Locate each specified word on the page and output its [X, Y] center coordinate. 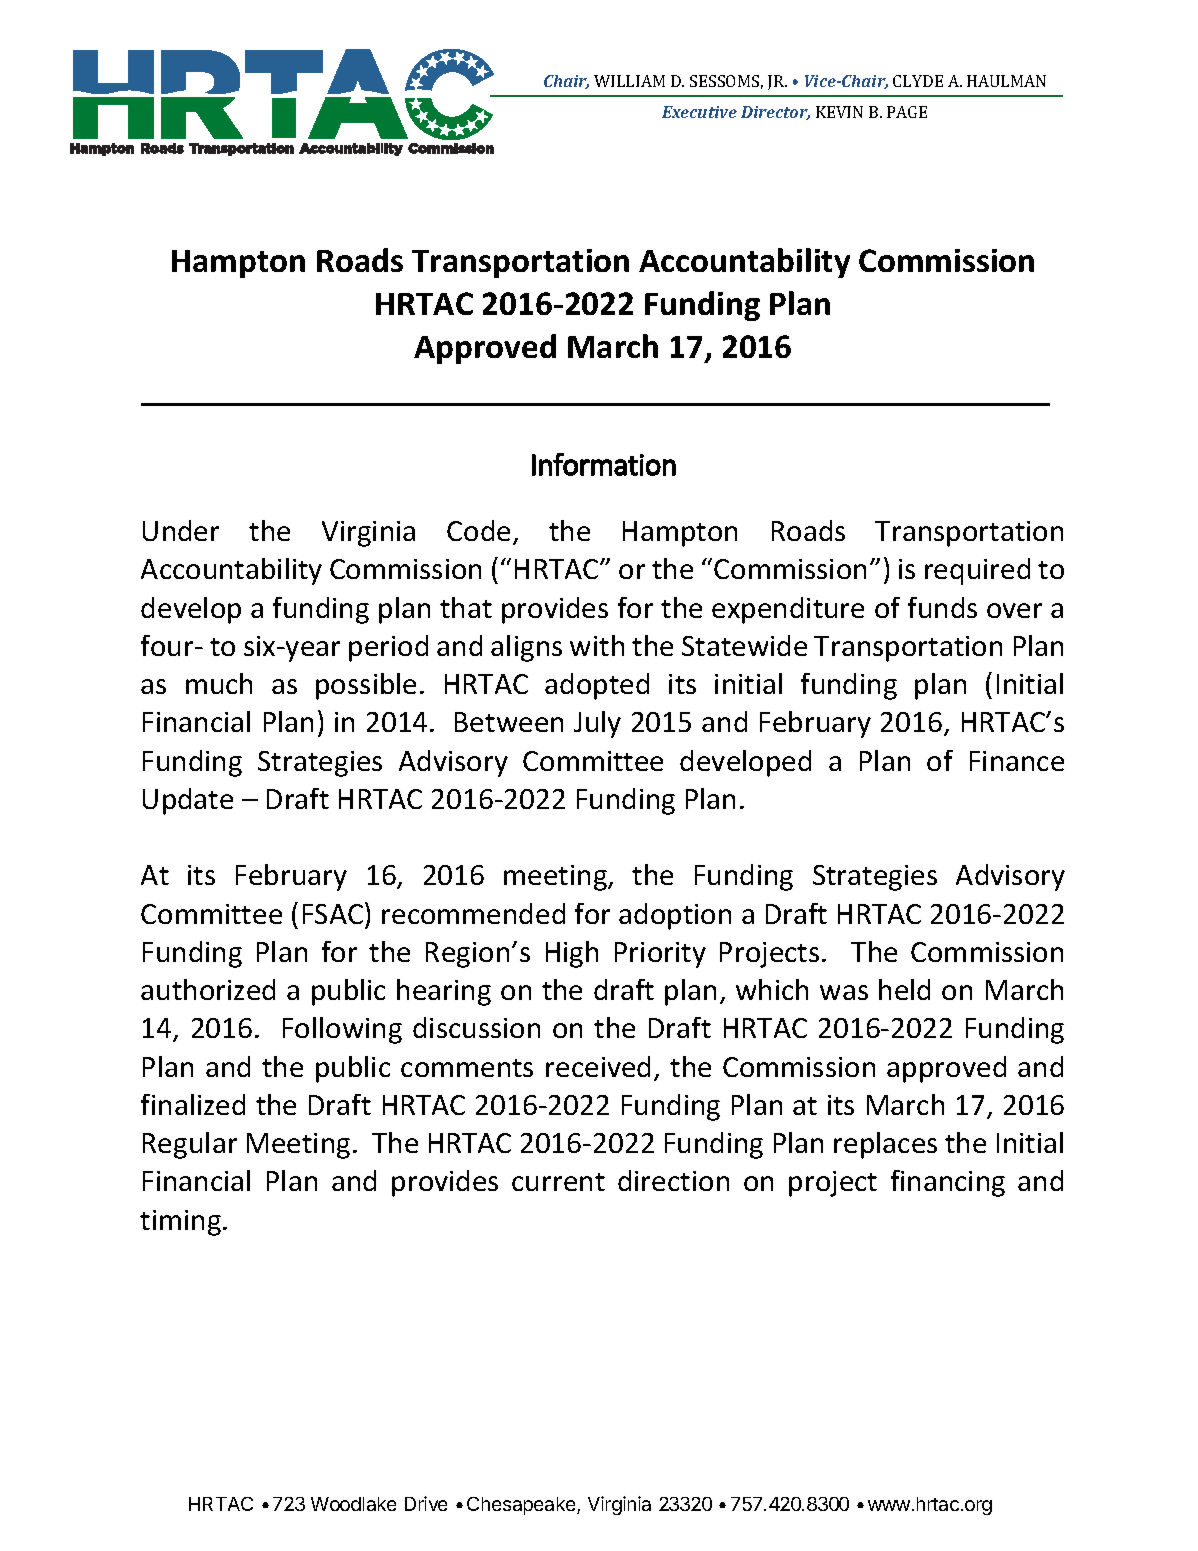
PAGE [907, 112]
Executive [699, 112]
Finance [1017, 761]
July [597, 724]
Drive [426, 1503]
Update [188, 801]
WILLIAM [629, 81]
